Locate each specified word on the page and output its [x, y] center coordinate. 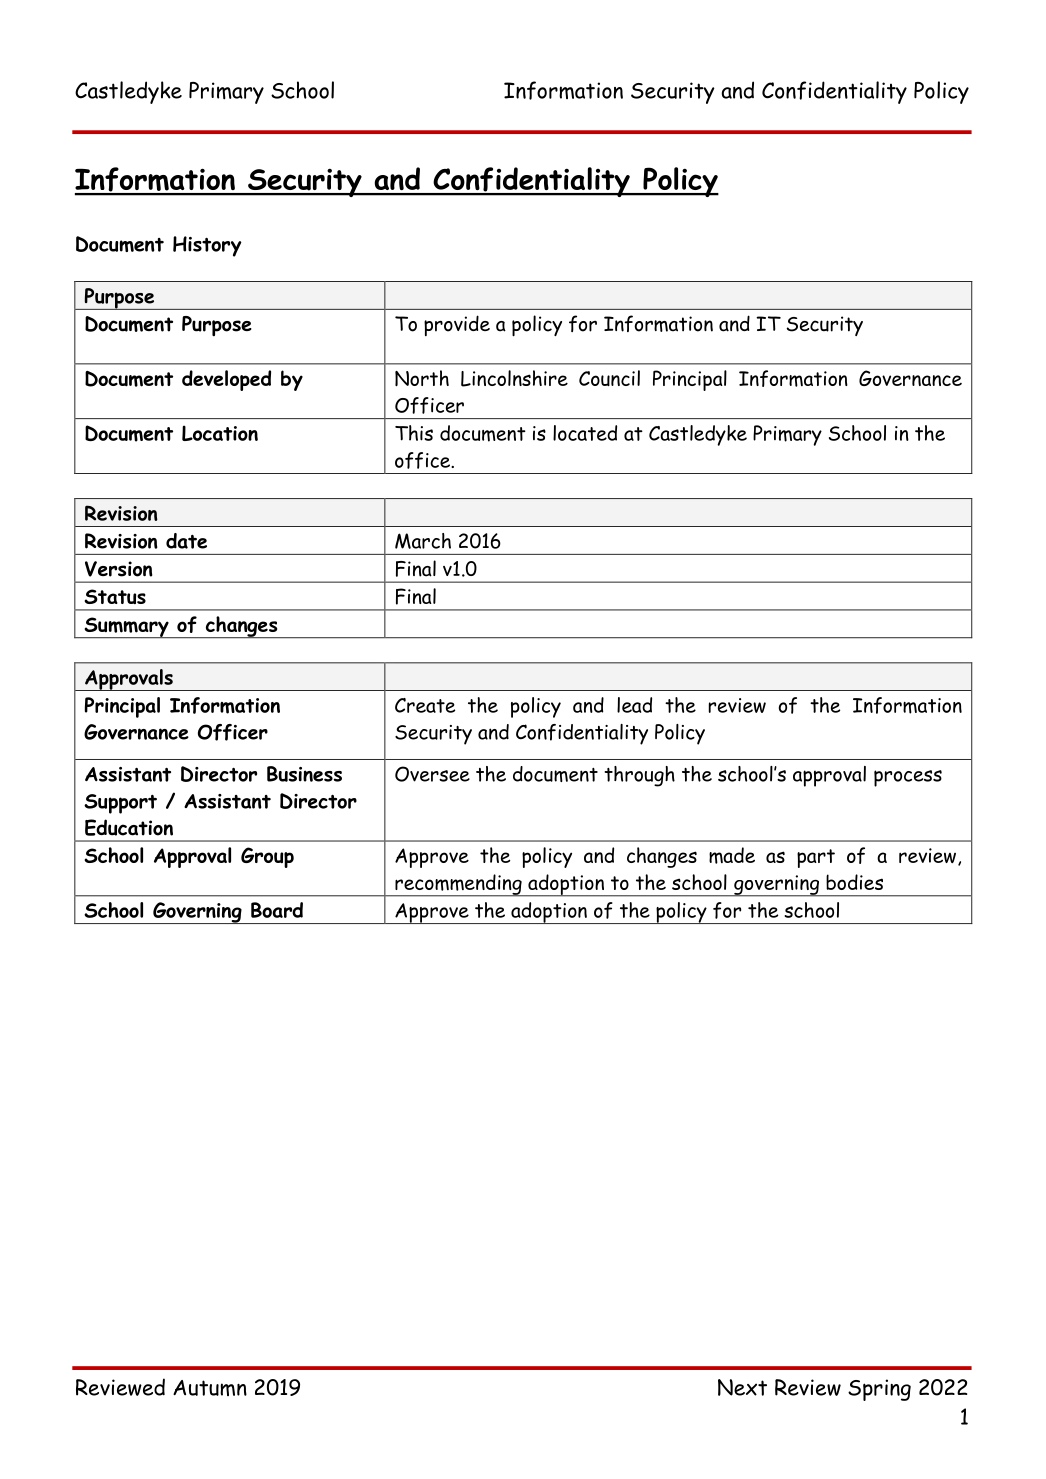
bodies [854, 882]
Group [267, 857]
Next [742, 1387]
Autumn [210, 1388]
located [585, 433]
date [186, 541]
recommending [458, 885]
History [207, 246]
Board [277, 910]
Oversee [432, 774]
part [816, 858]
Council [609, 378]
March [423, 541]
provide [457, 325]
